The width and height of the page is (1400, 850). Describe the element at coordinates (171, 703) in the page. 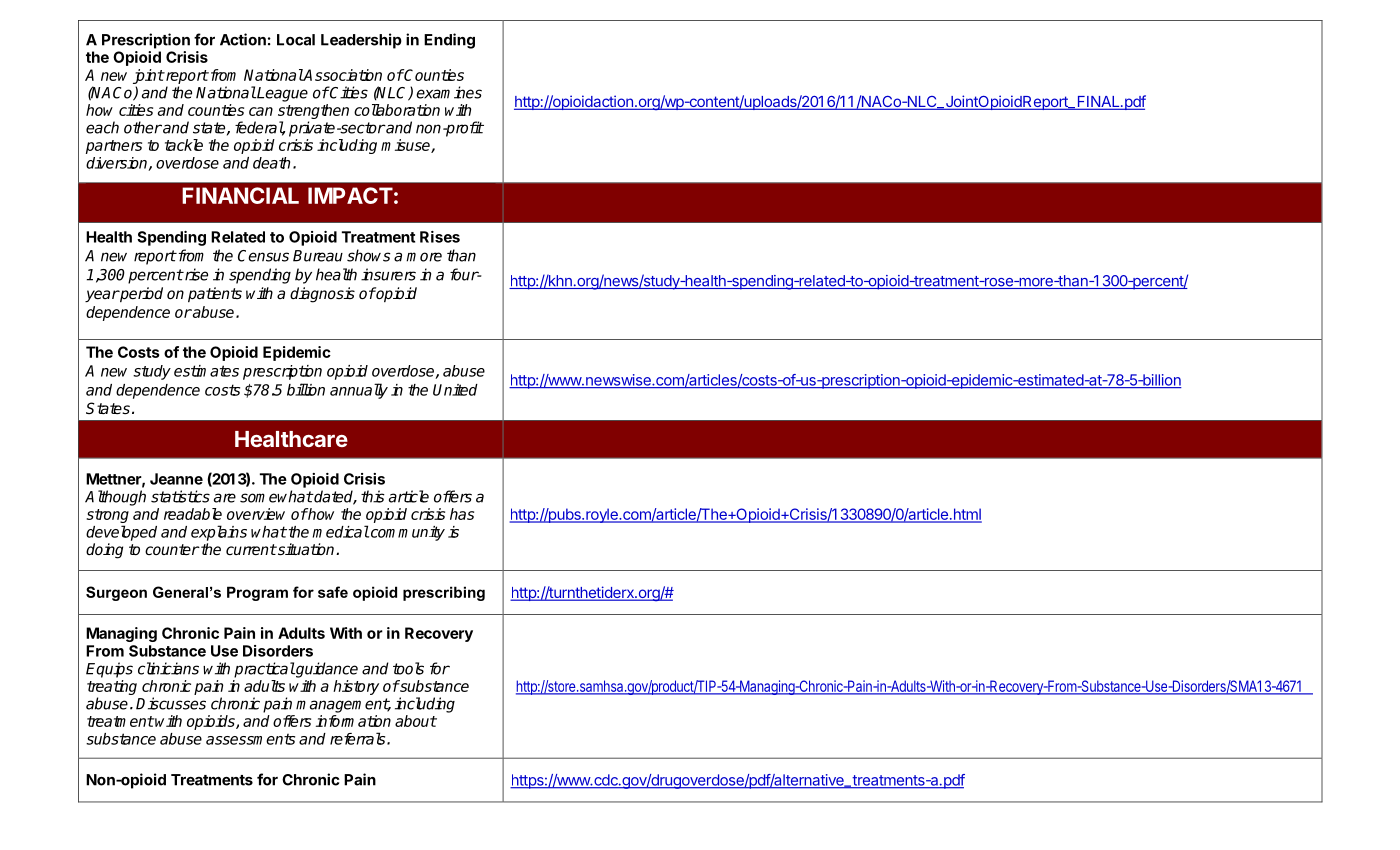

I see `Discusses` at that location.
